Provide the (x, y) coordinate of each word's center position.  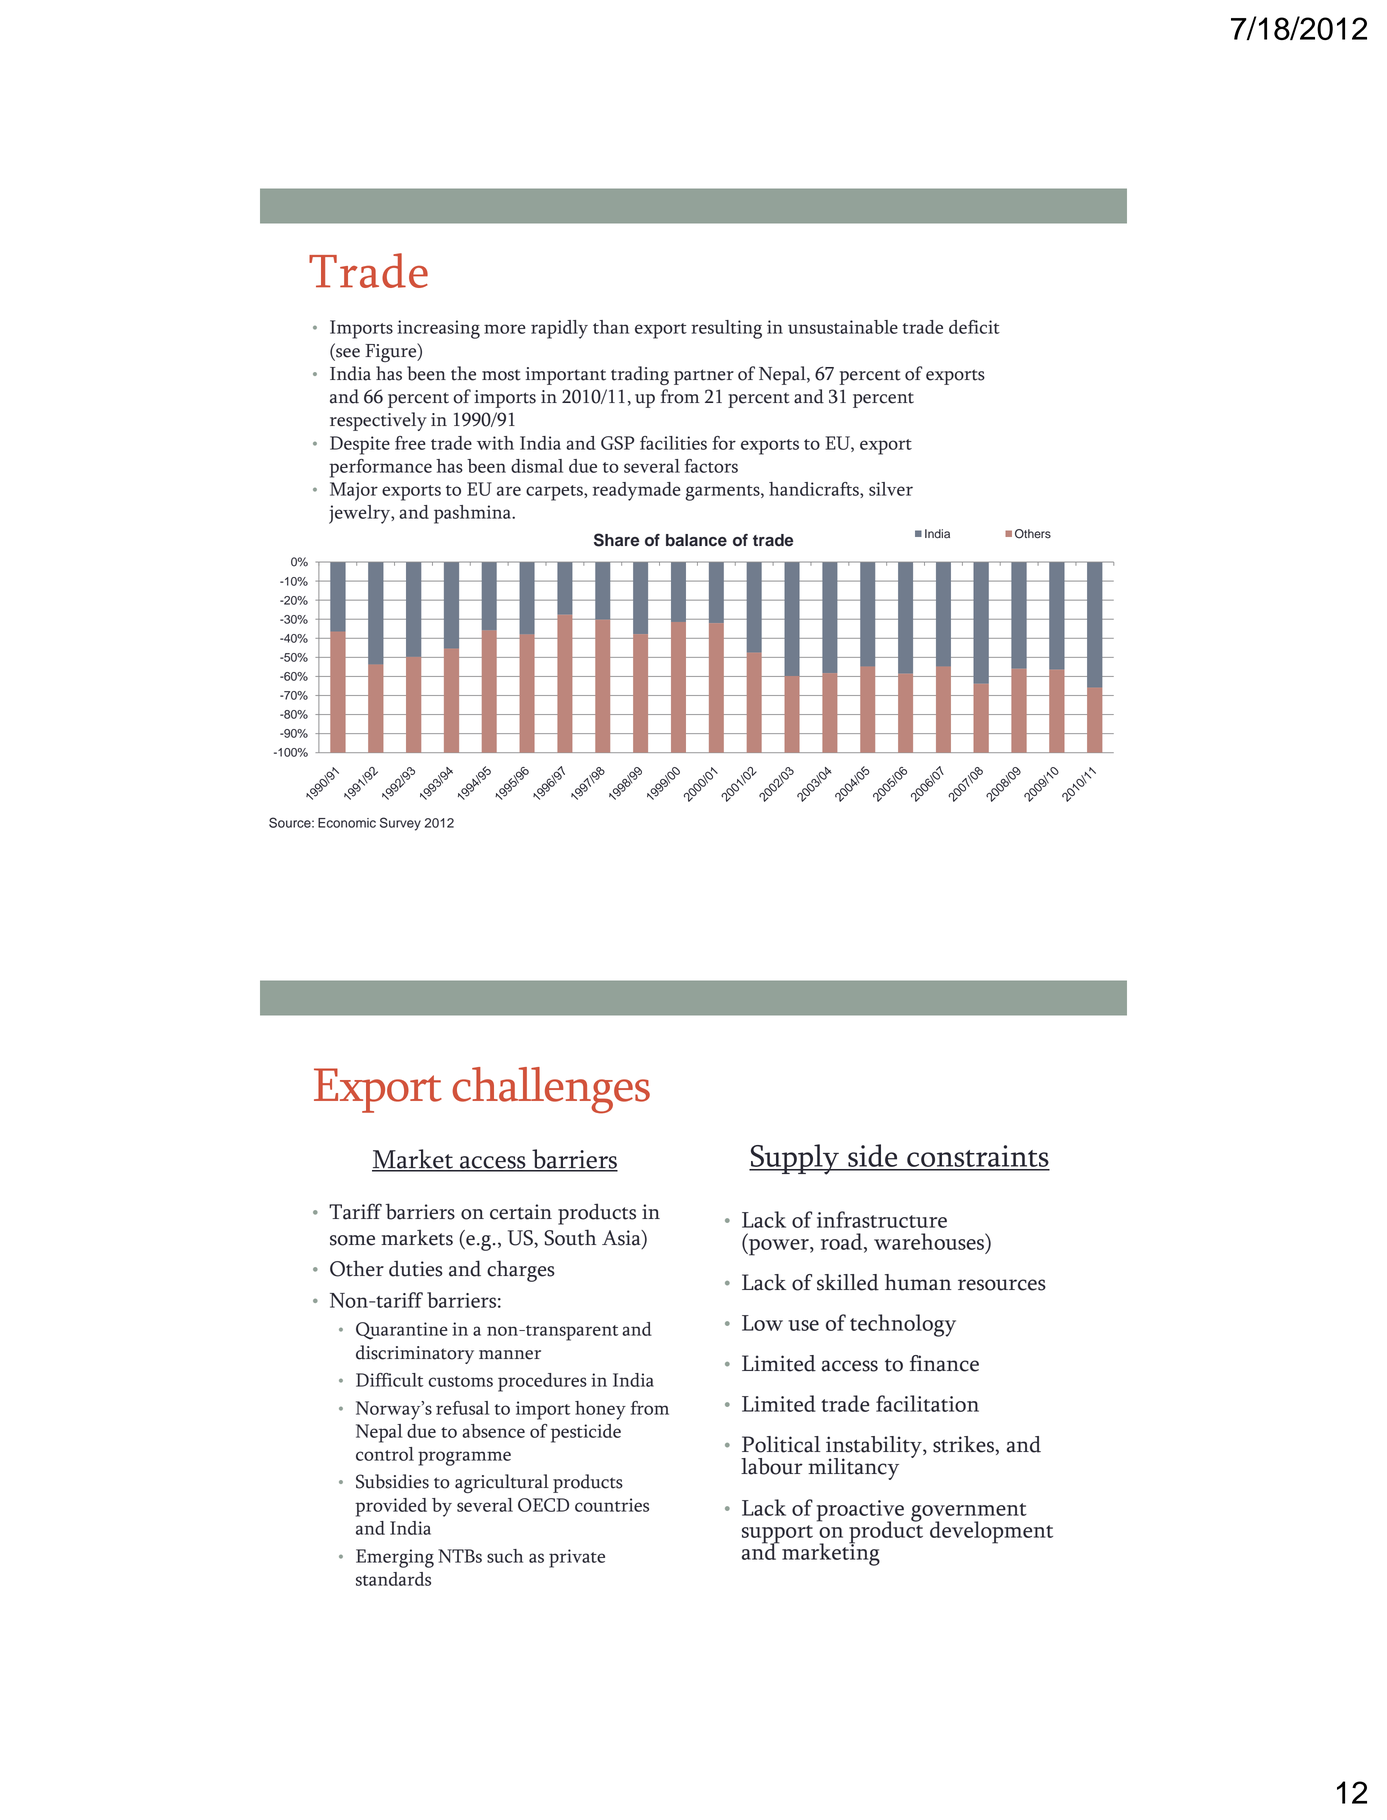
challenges (551, 1090)
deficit (974, 327)
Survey (400, 824)
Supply (795, 1159)
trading (640, 375)
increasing (438, 329)
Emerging (395, 1558)
